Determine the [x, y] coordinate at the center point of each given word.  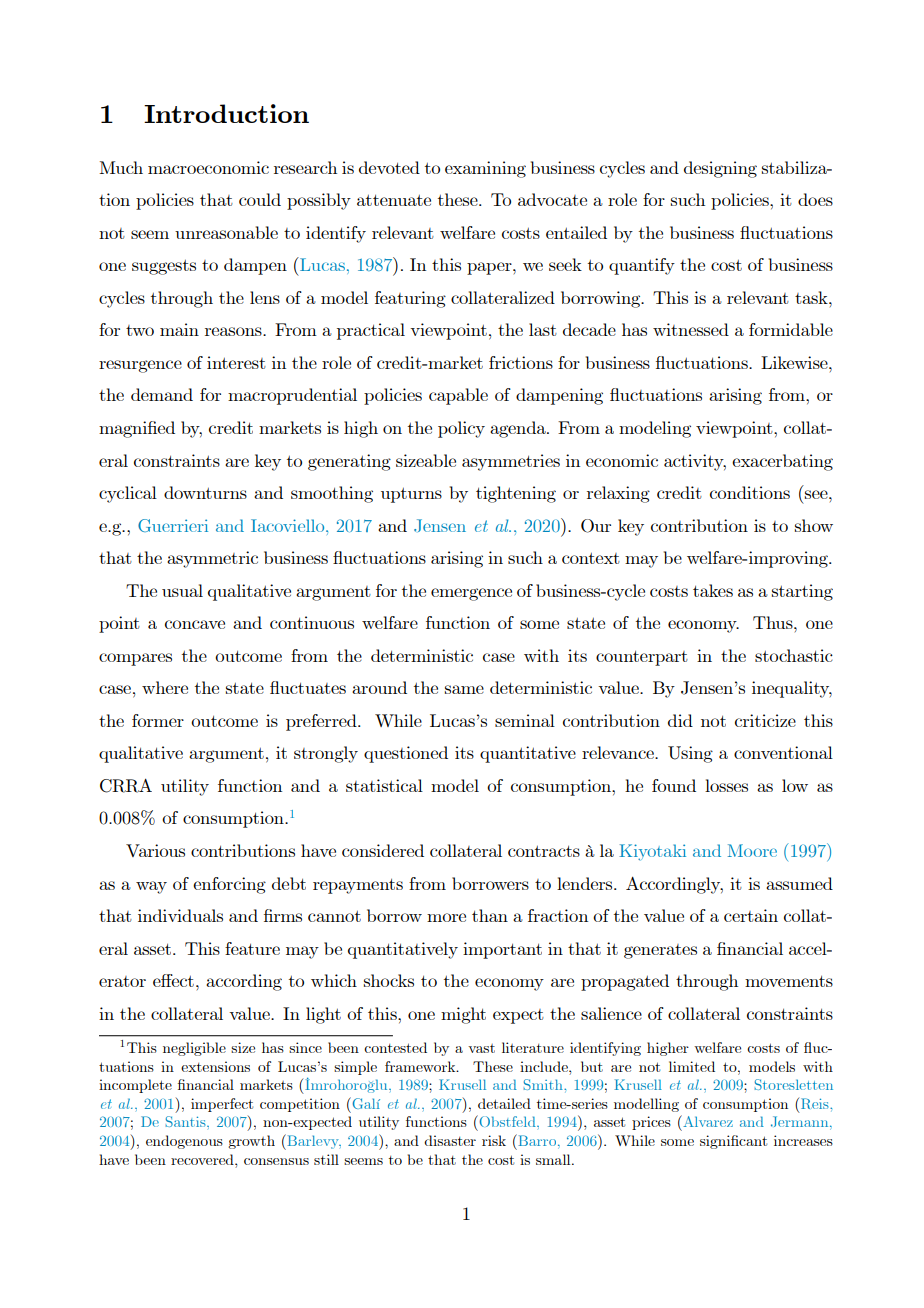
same [464, 689]
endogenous [184, 1142]
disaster [450, 1140]
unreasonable [226, 232]
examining [485, 169]
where [165, 687]
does [815, 199]
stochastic [794, 655]
